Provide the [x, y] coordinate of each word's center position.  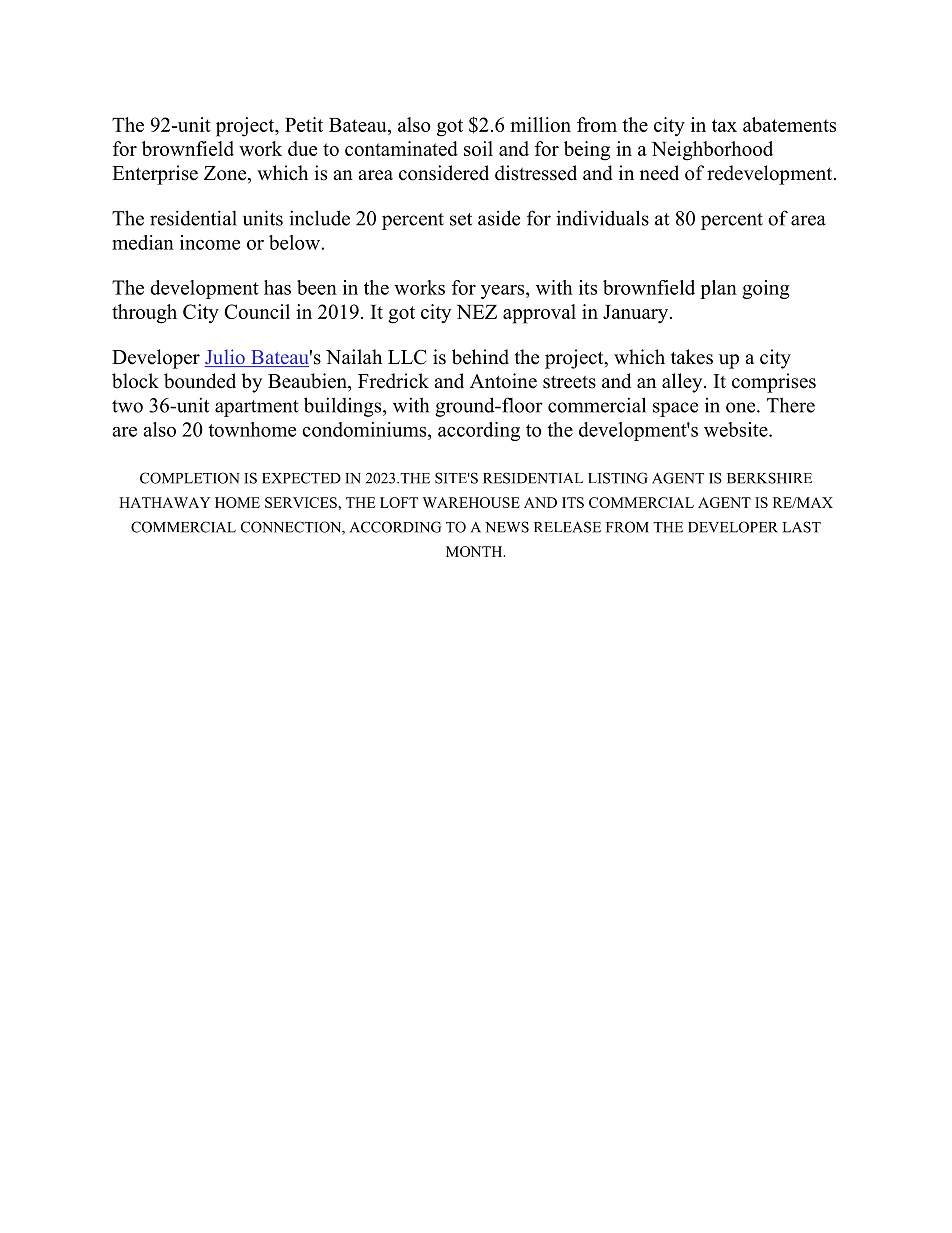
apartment [257, 408]
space [675, 409]
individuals [602, 218]
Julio [226, 358]
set [461, 219]
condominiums [365, 429]
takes [692, 357]
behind [480, 357]
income [210, 242]
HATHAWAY [164, 502]
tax [724, 125]
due [302, 148]
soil [478, 148]
